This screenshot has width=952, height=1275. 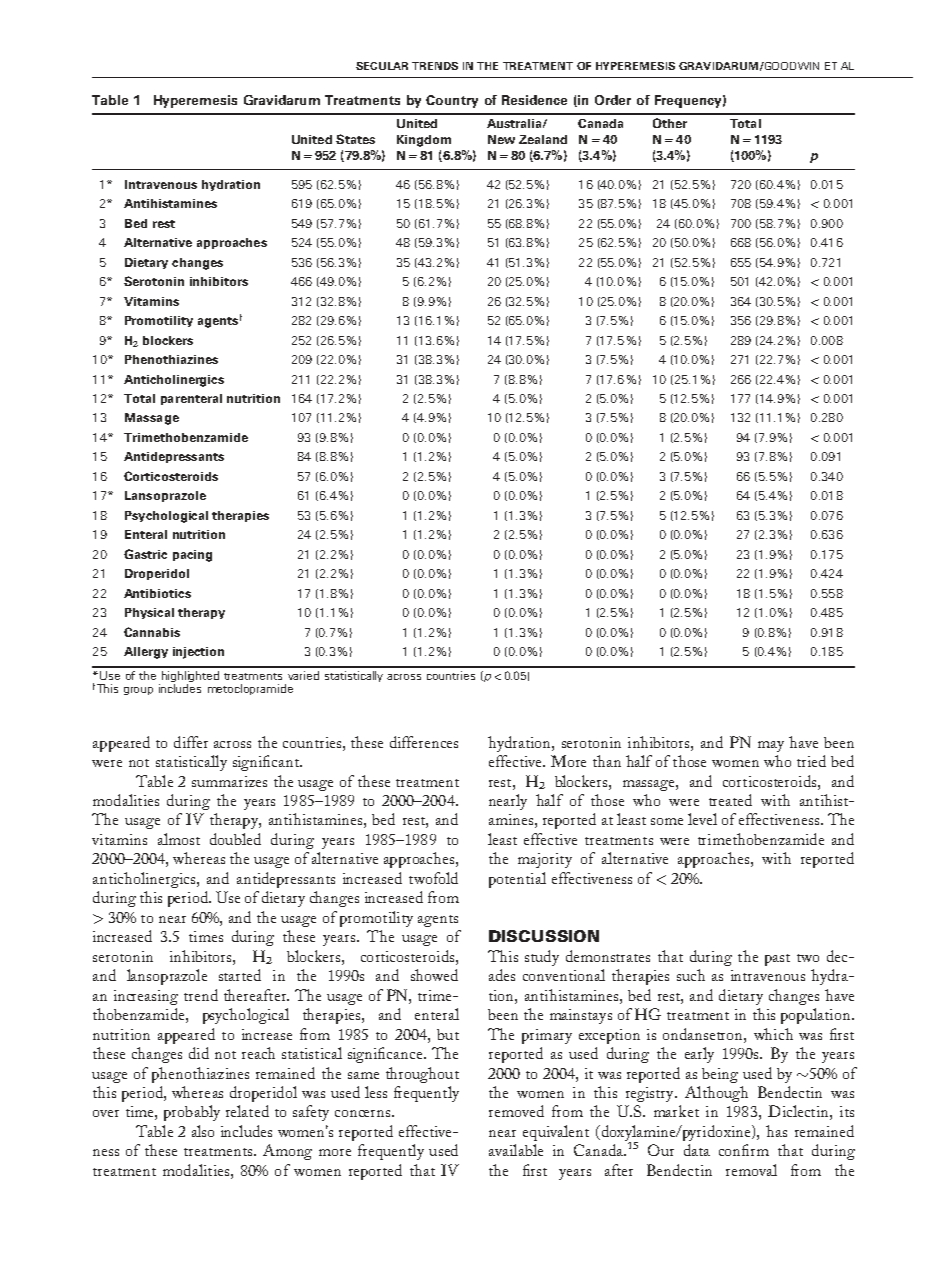 I want to click on also, so click(x=203, y=1131).
